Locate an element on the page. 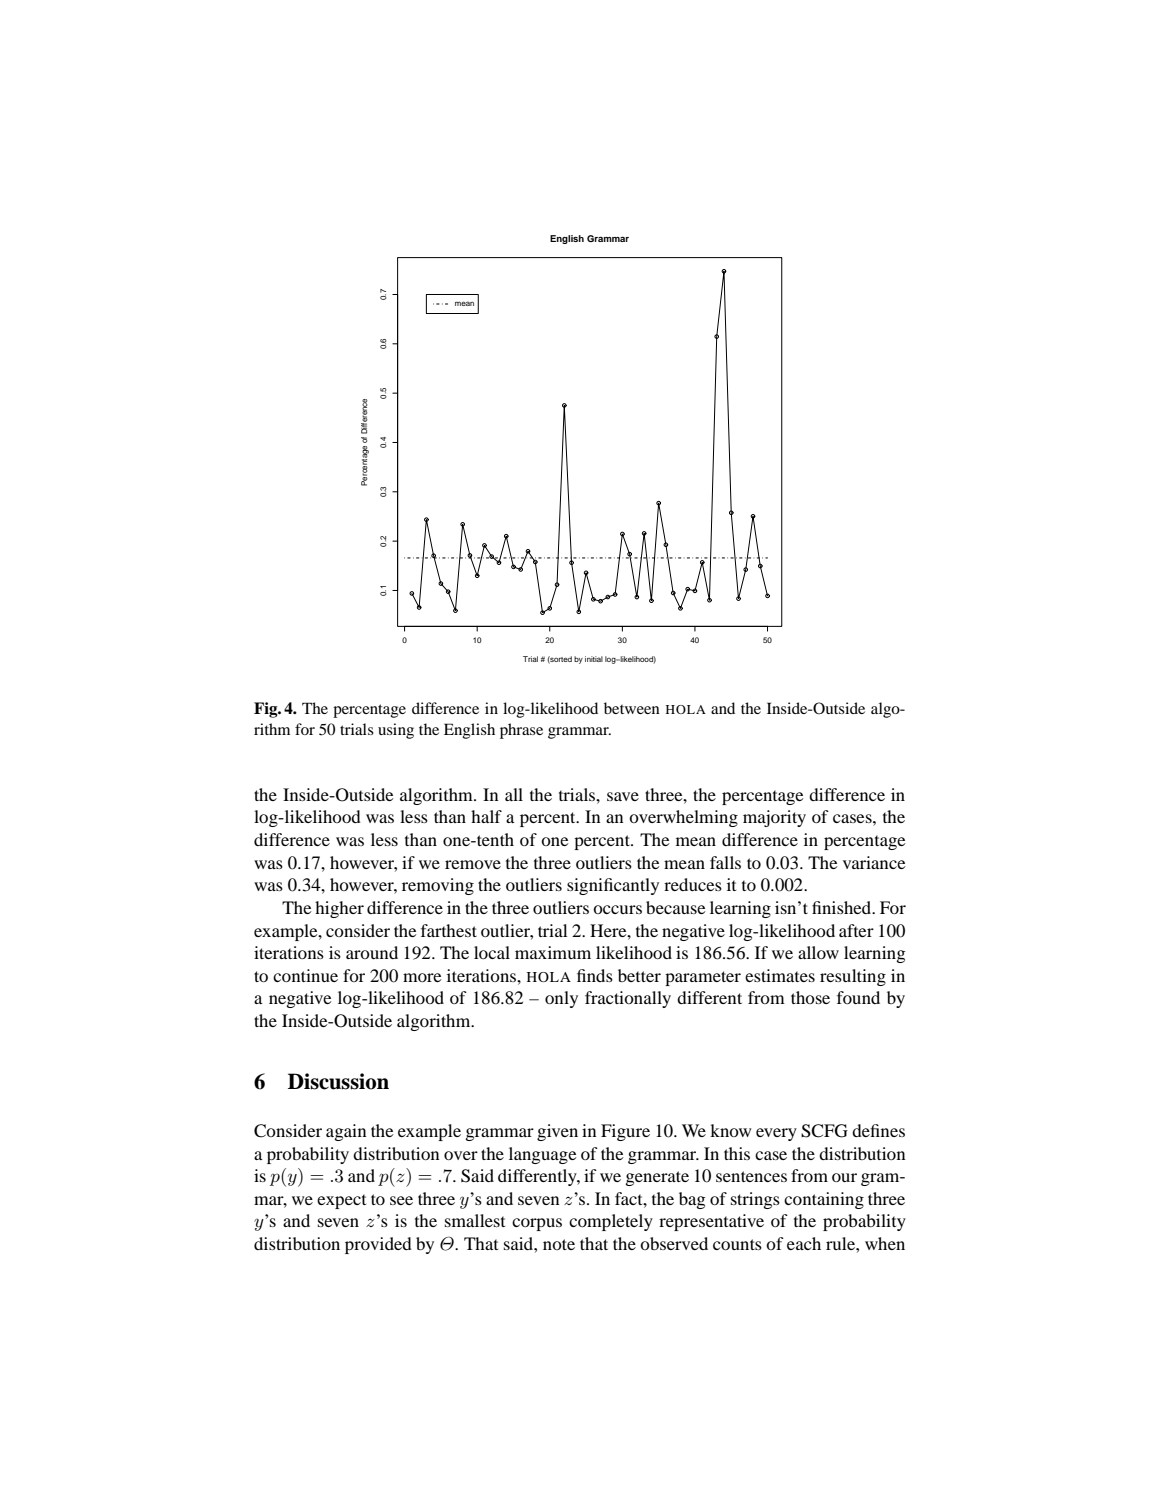  removing is located at coordinates (438, 886).
